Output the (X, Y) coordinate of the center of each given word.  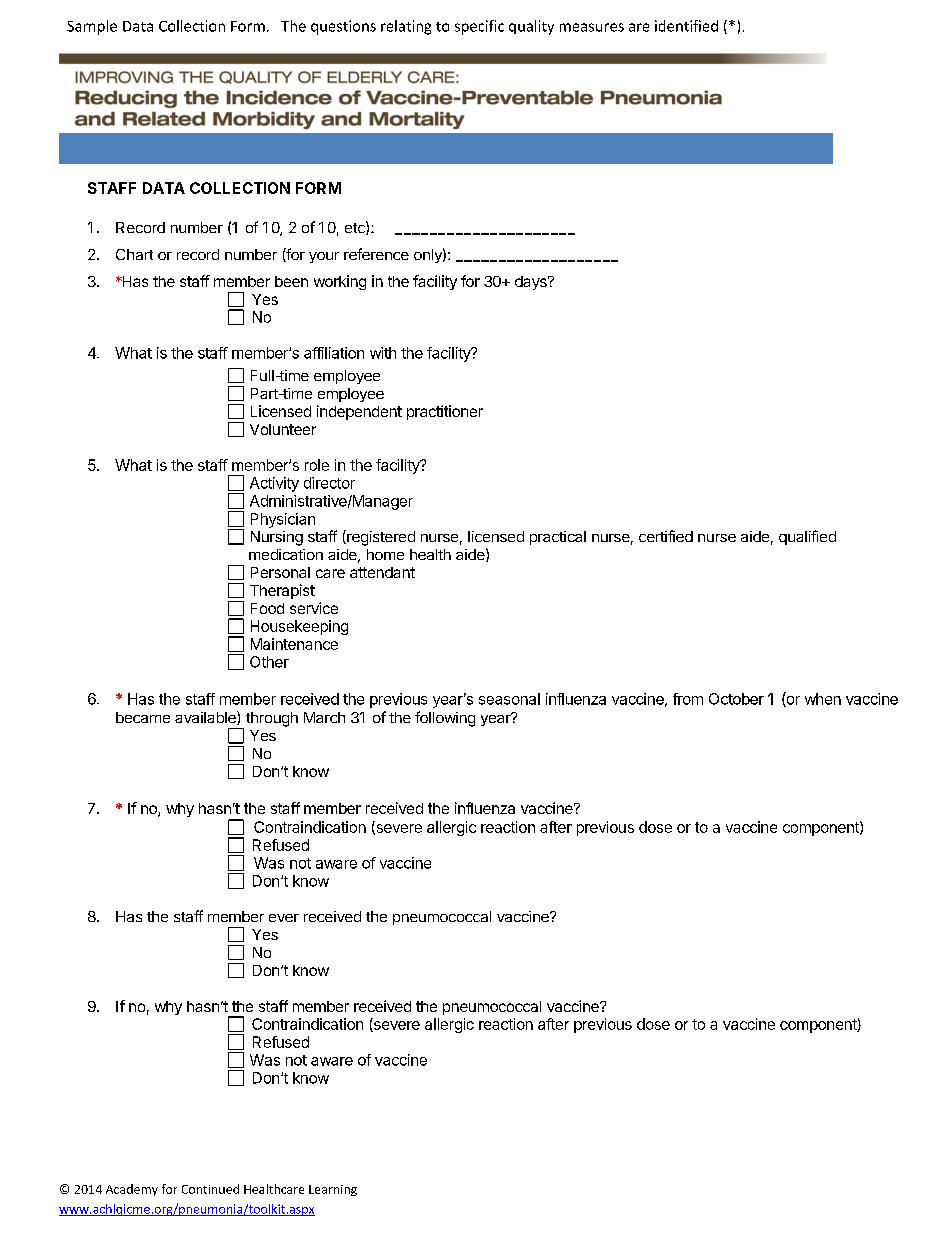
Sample (92, 27)
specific (479, 27)
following (445, 719)
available (206, 718)
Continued (210, 1189)
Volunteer (283, 429)
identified (686, 26)
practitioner (445, 412)
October (736, 699)
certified (666, 536)
